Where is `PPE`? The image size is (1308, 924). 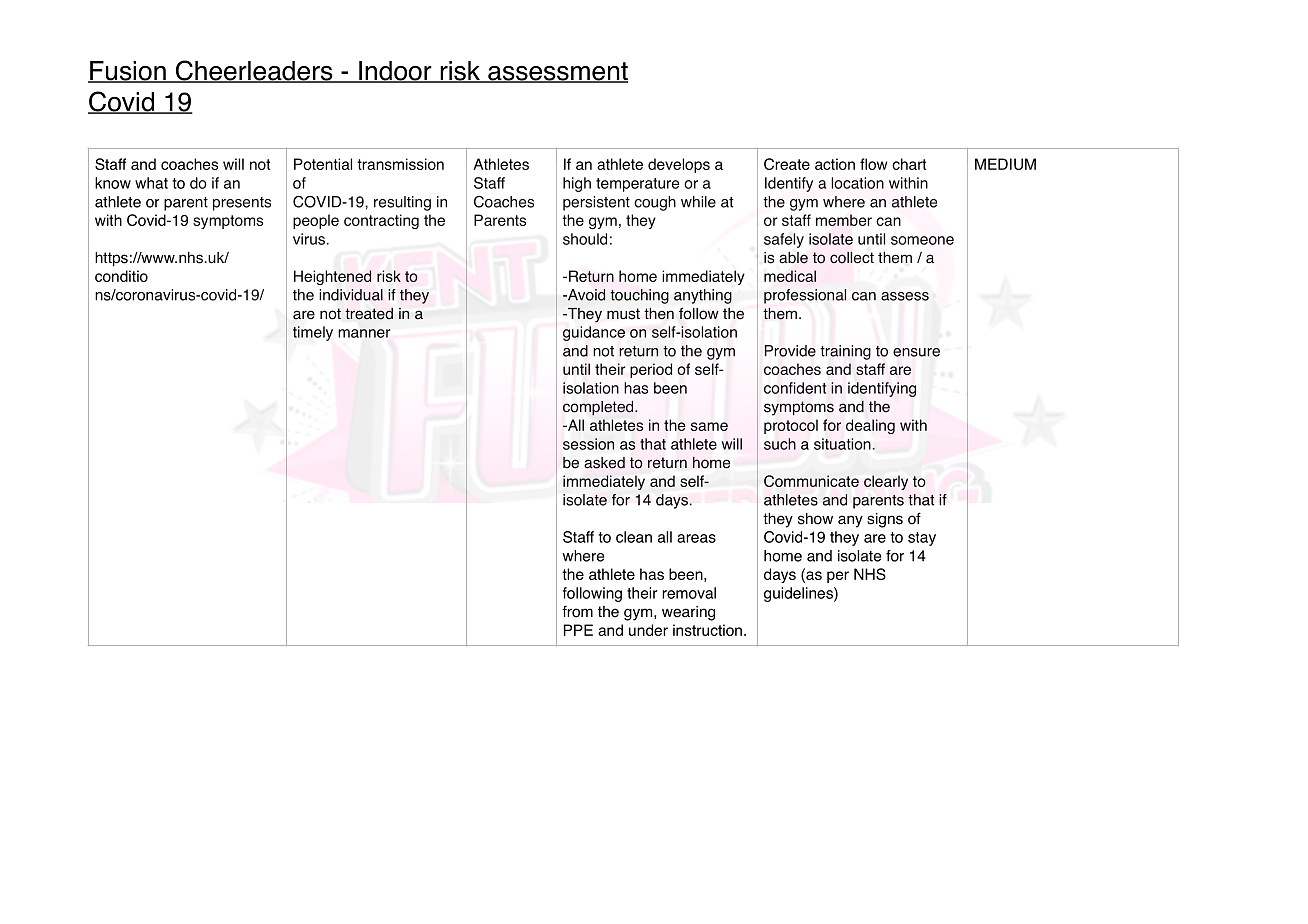 PPE is located at coordinates (578, 630).
